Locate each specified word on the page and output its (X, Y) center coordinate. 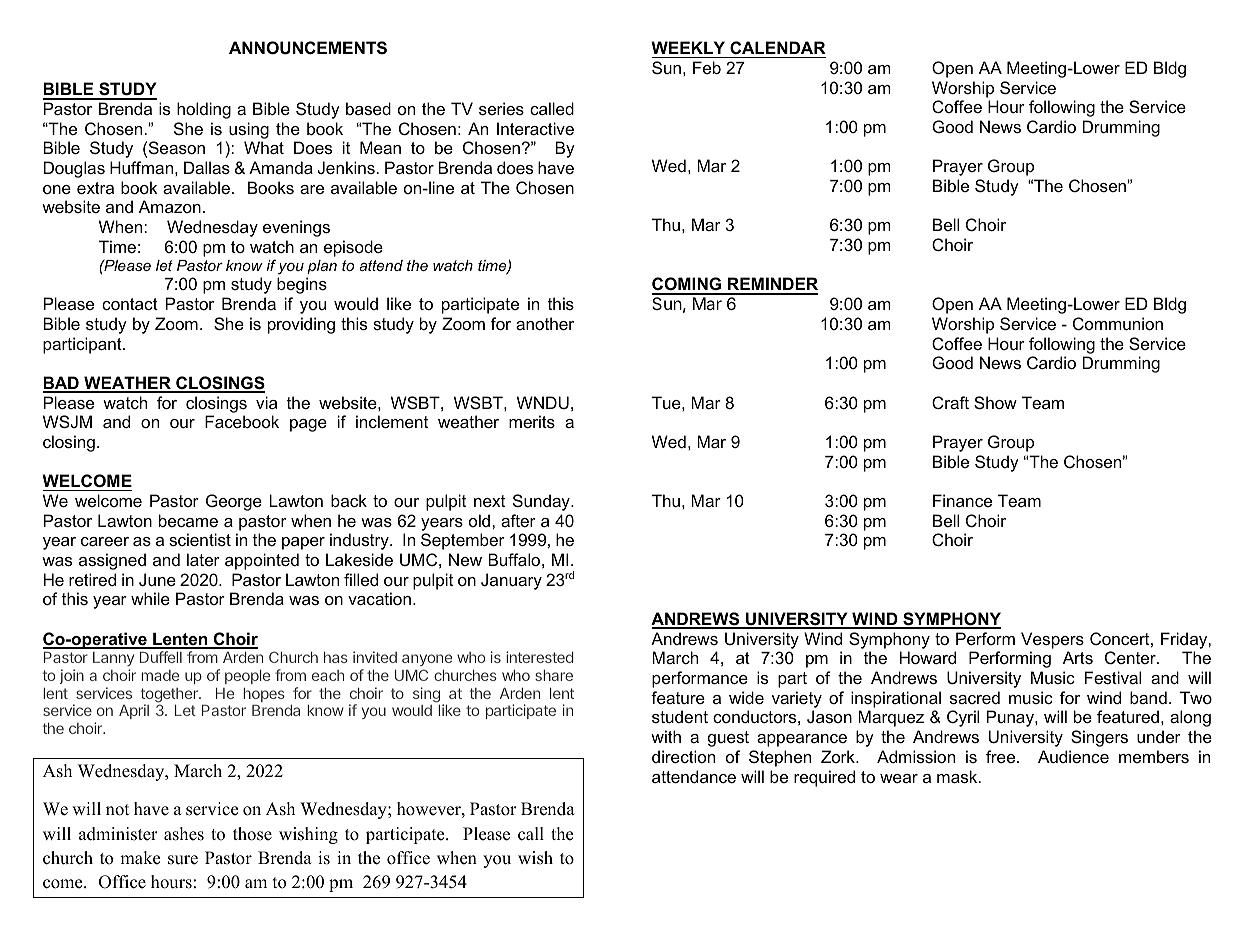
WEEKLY (688, 47)
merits (532, 421)
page (308, 425)
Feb (707, 67)
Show (995, 402)
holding (204, 110)
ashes (184, 834)
